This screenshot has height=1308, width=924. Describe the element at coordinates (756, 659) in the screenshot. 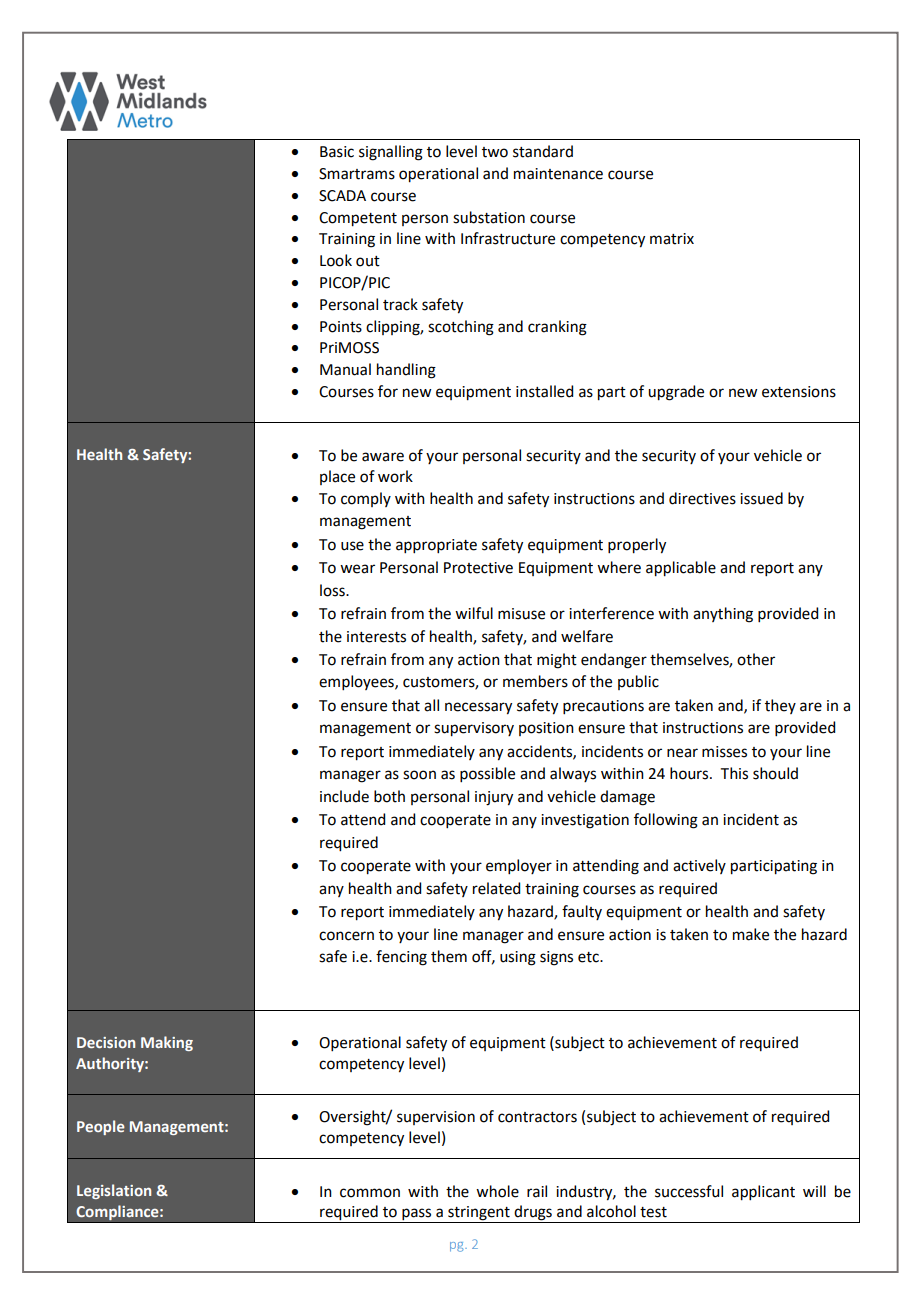

I see `other` at that location.
